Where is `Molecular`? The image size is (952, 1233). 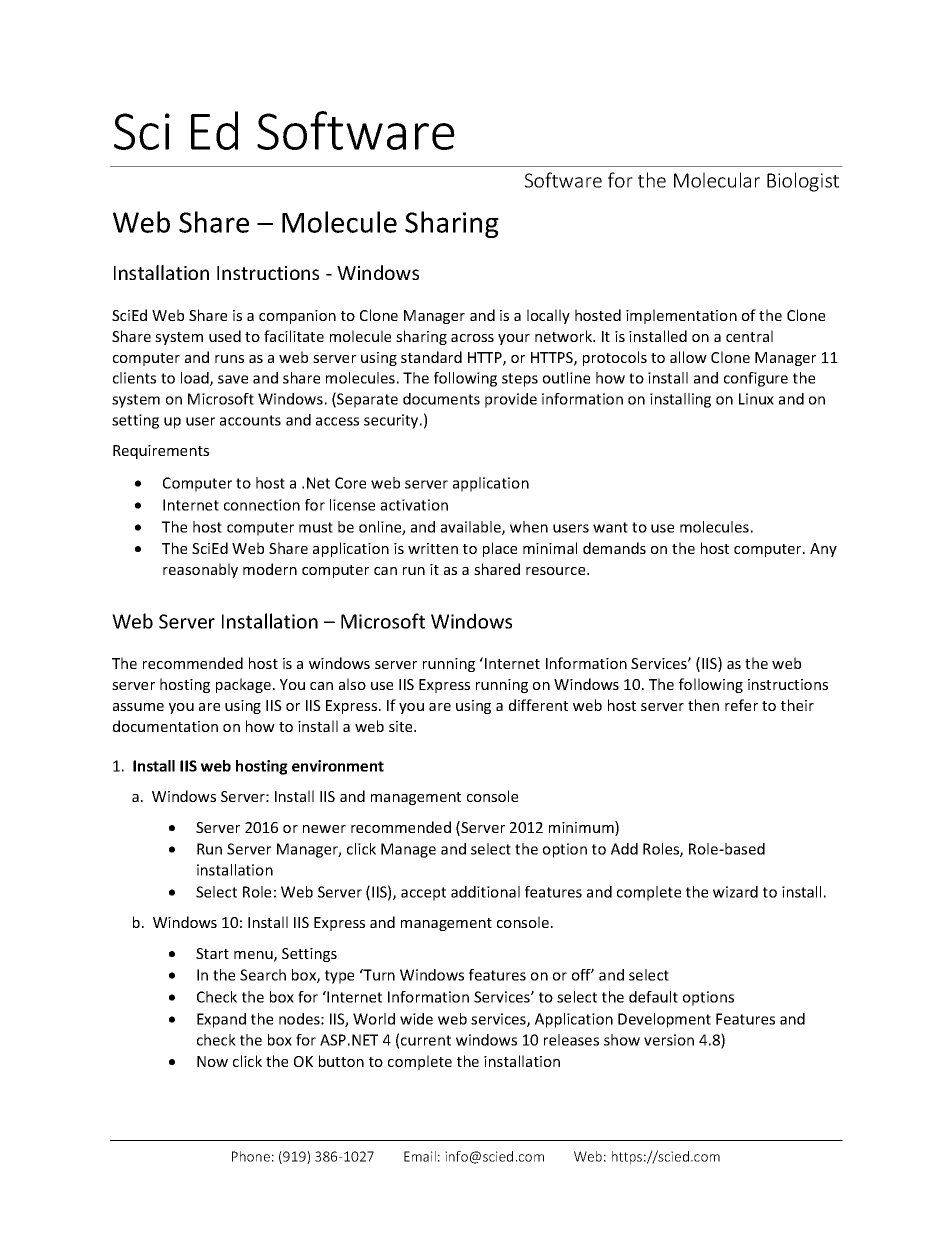 Molecular is located at coordinates (717, 180).
